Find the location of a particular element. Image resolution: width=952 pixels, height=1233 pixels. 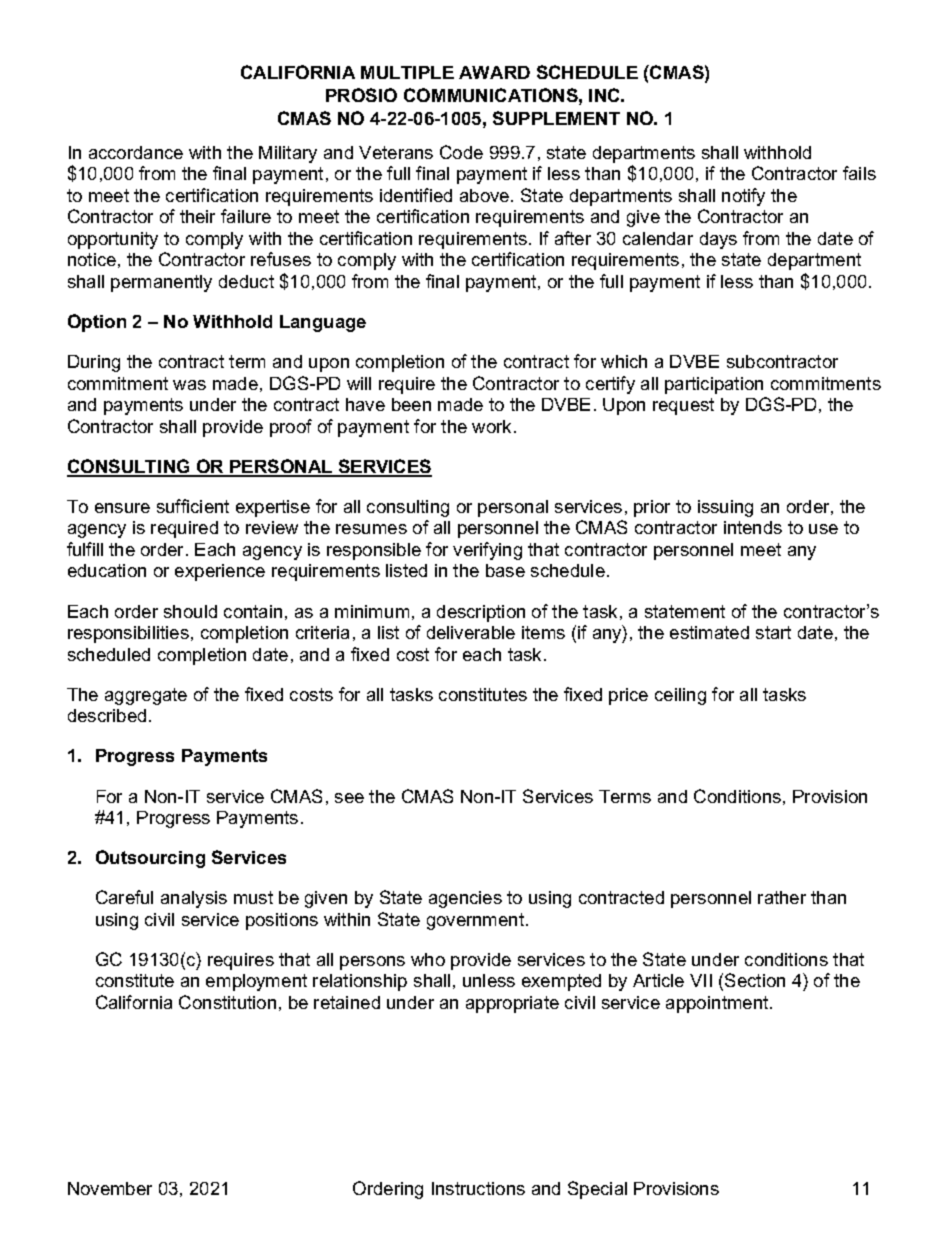

see is located at coordinates (349, 798).
